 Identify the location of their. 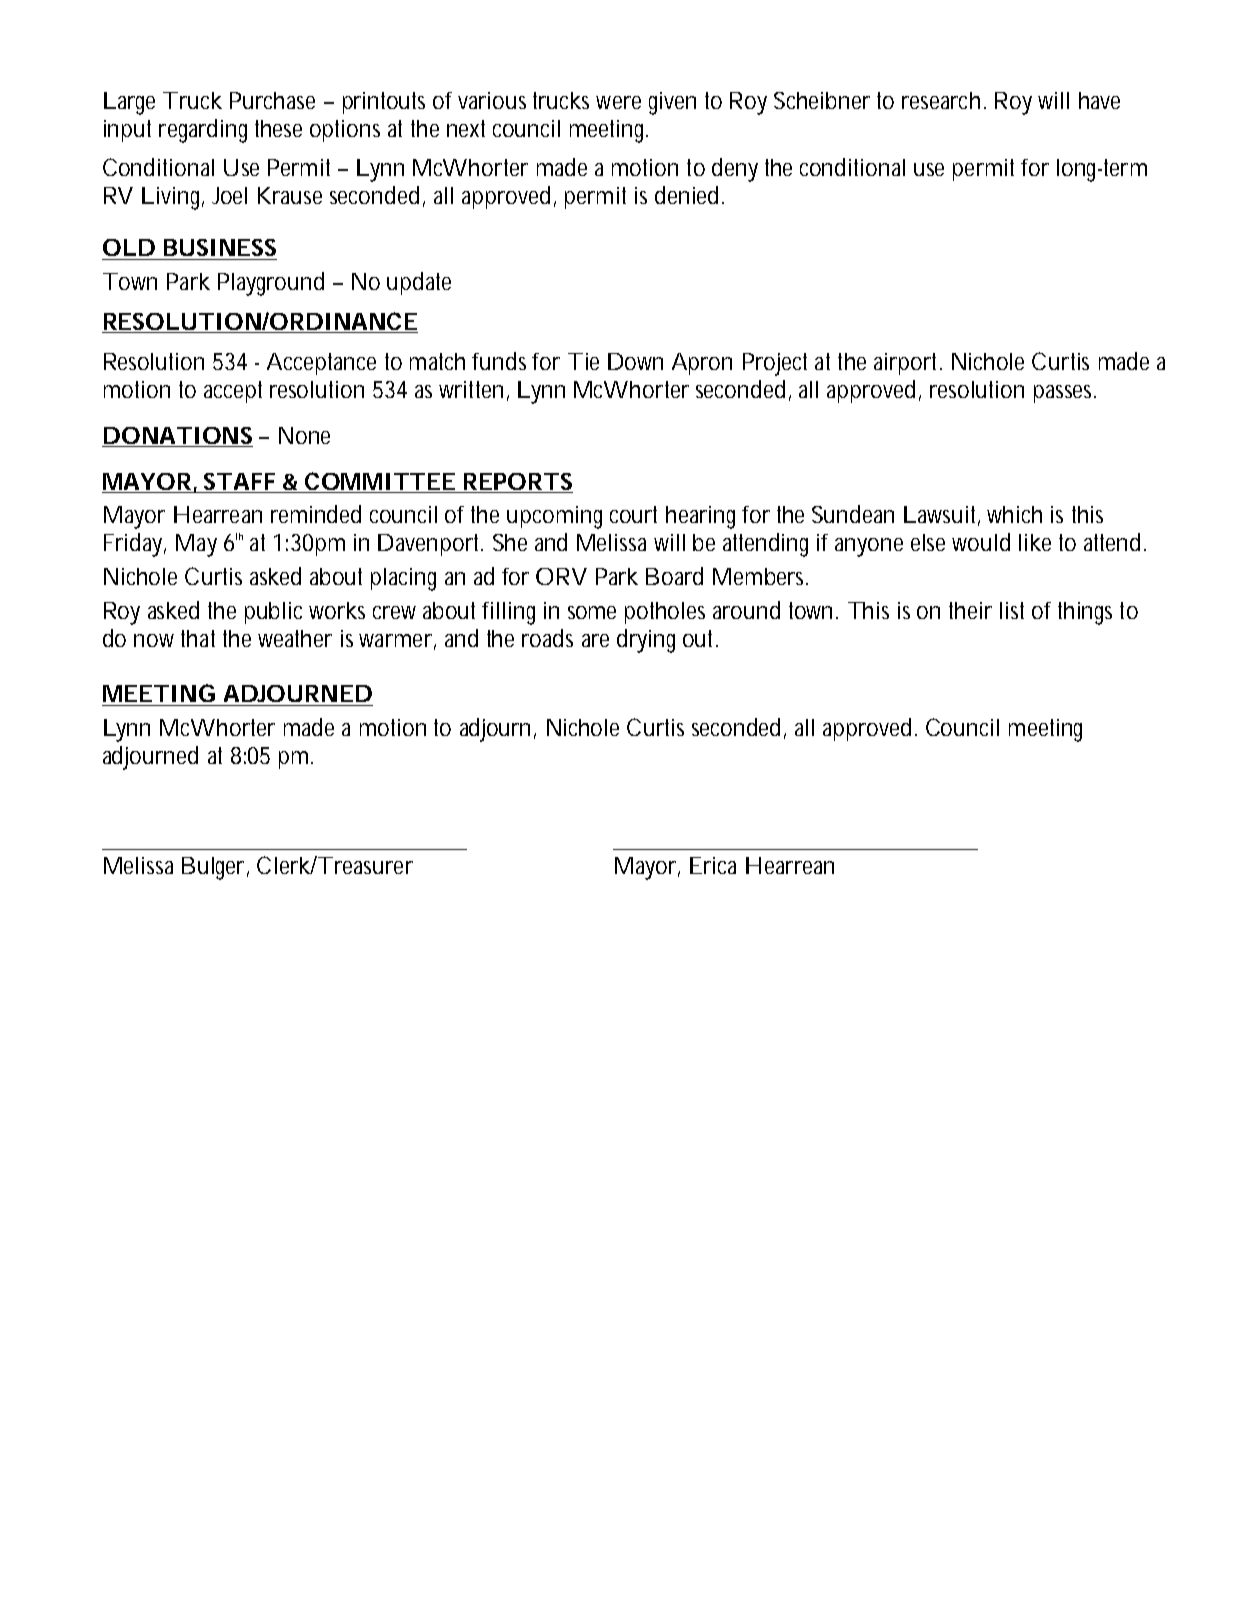
(970, 610).
